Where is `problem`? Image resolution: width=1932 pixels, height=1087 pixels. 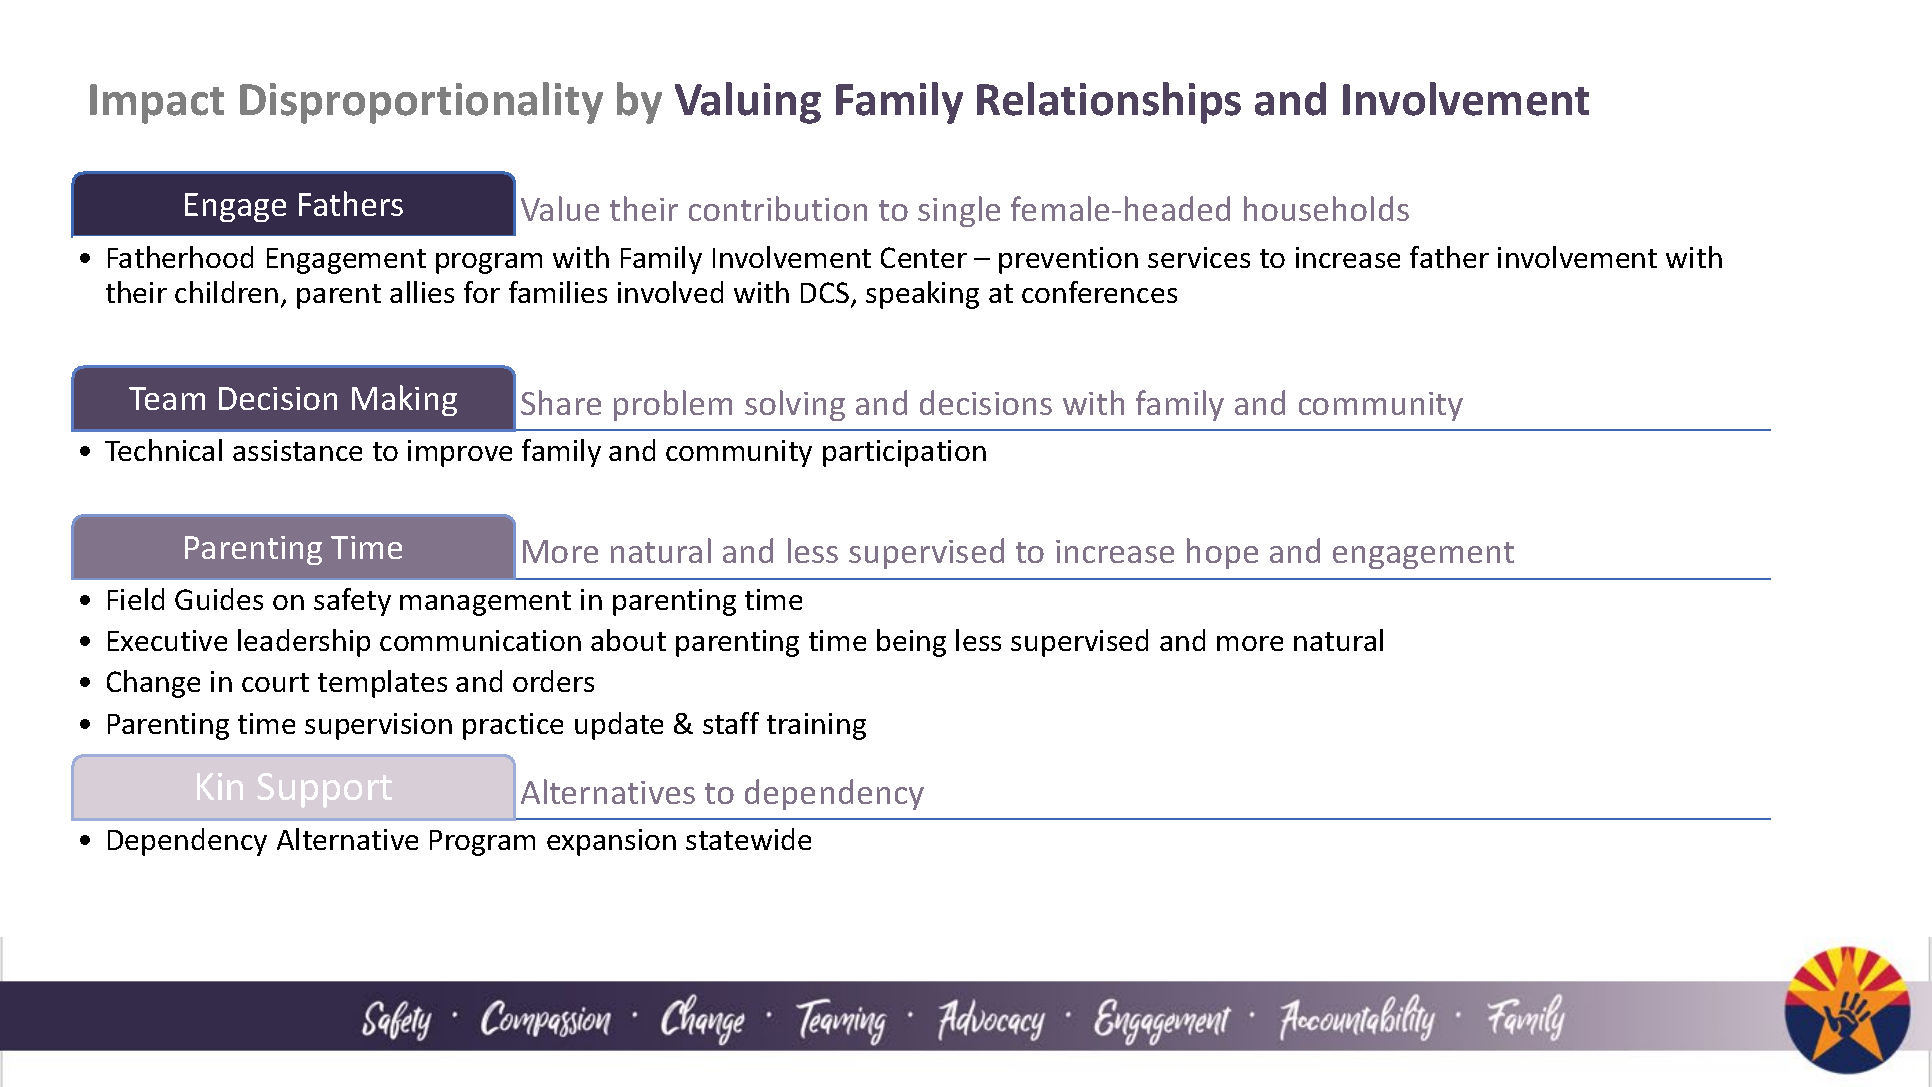 problem is located at coordinates (673, 405).
